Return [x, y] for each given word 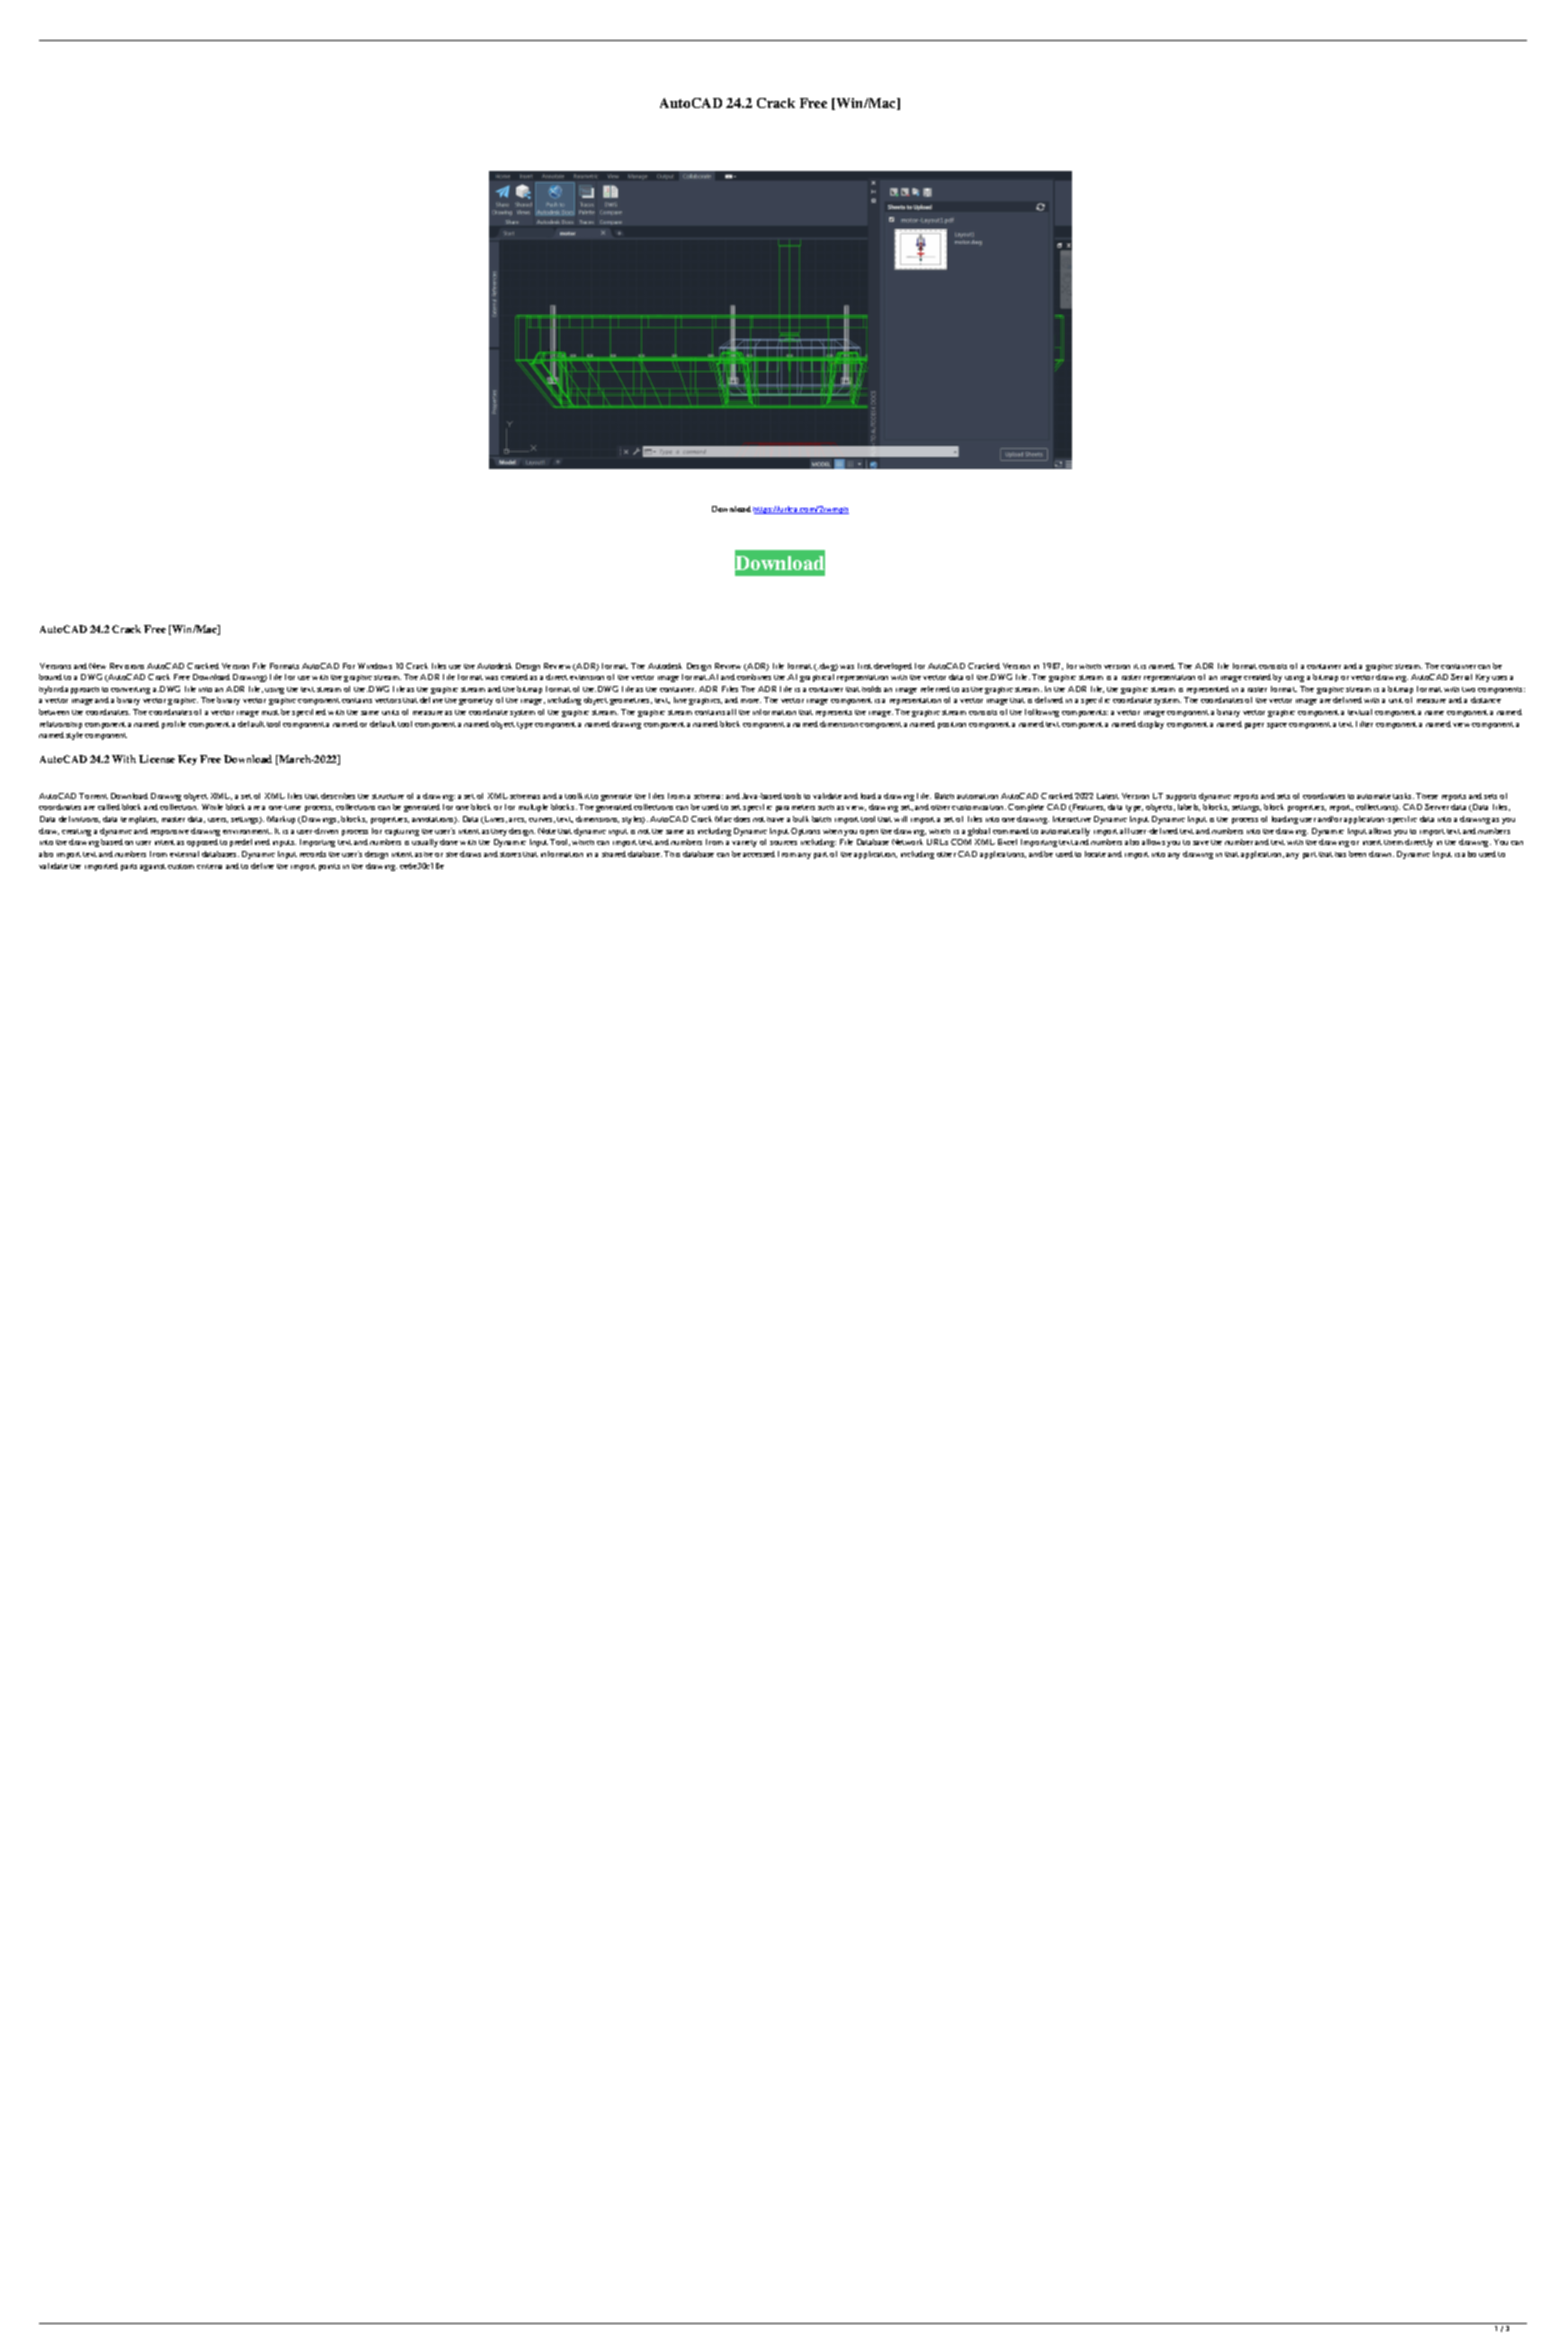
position [952, 725]
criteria [209, 866]
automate [1374, 796]
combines [754, 677]
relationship [61, 725]
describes [338, 796]
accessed [759, 854]
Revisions [127, 666]
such [826, 807]
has [1340, 854]
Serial [1461, 677]
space [1277, 726]
